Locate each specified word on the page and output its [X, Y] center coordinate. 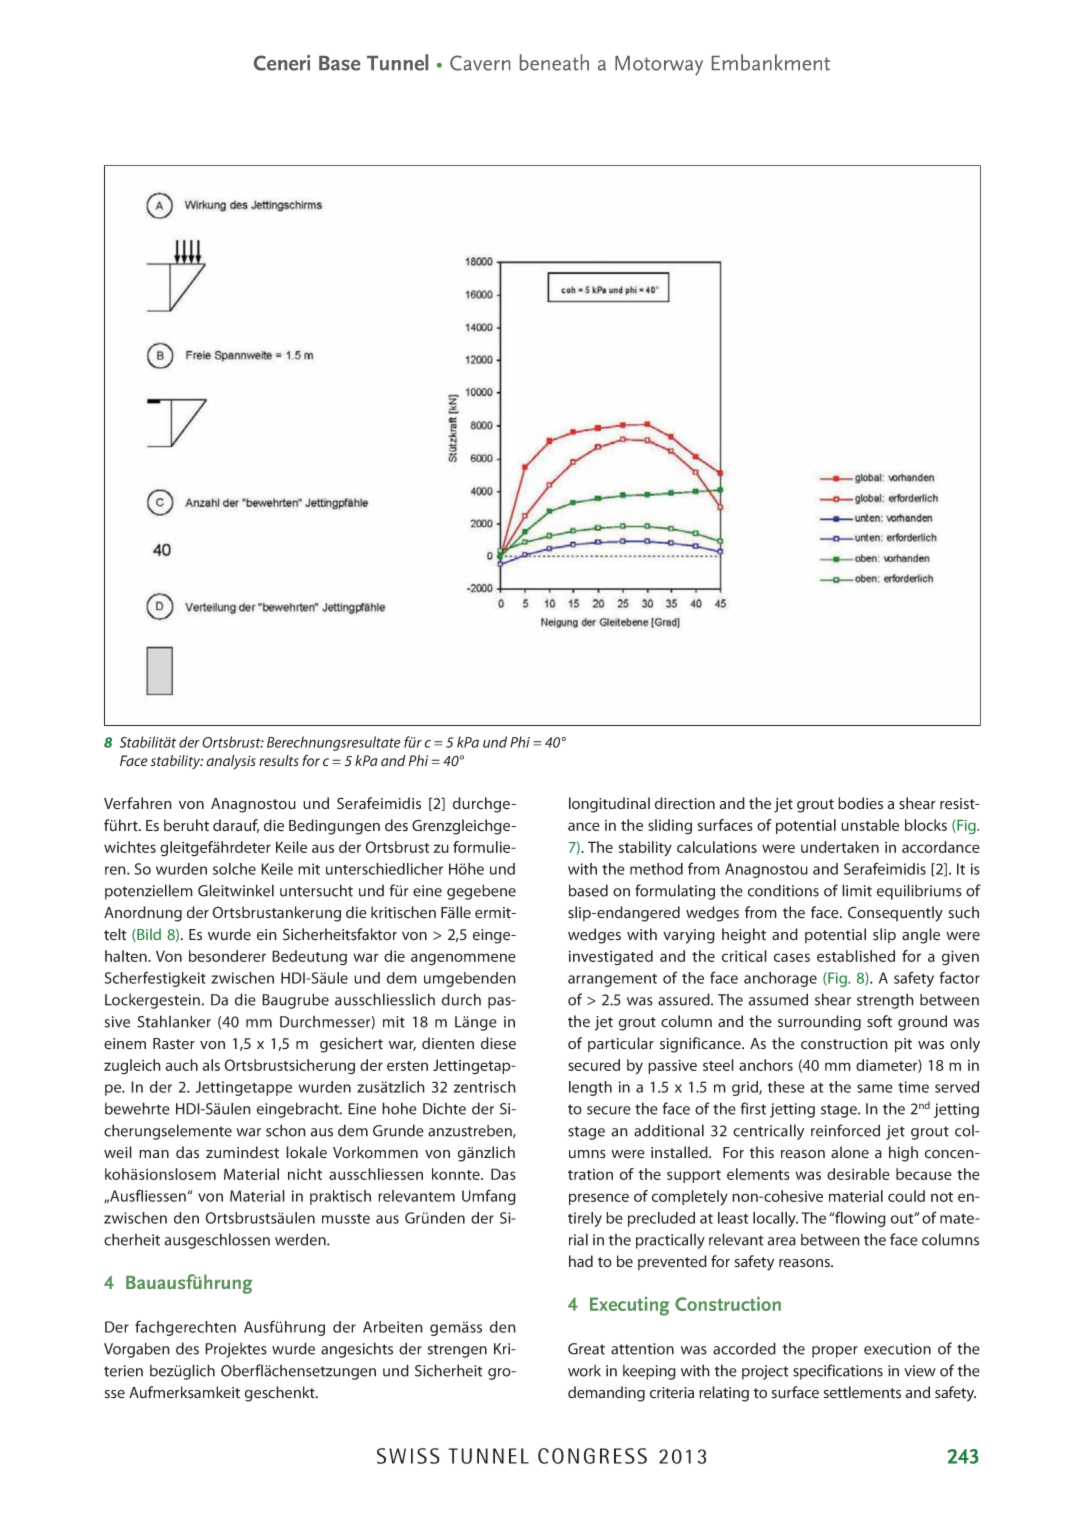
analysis [231, 762]
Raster [174, 1044]
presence [599, 1199]
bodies [860, 803]
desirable [858, 1174]
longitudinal [609, 805]
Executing [629, 1306]
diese [498, 1043]
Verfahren [138, 803]
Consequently [895, 914]
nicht [305, 1174]
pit [903, 1045]
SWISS [408, 1456]
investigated [611, 958]
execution [897, 1349]
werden [301, 1239]
